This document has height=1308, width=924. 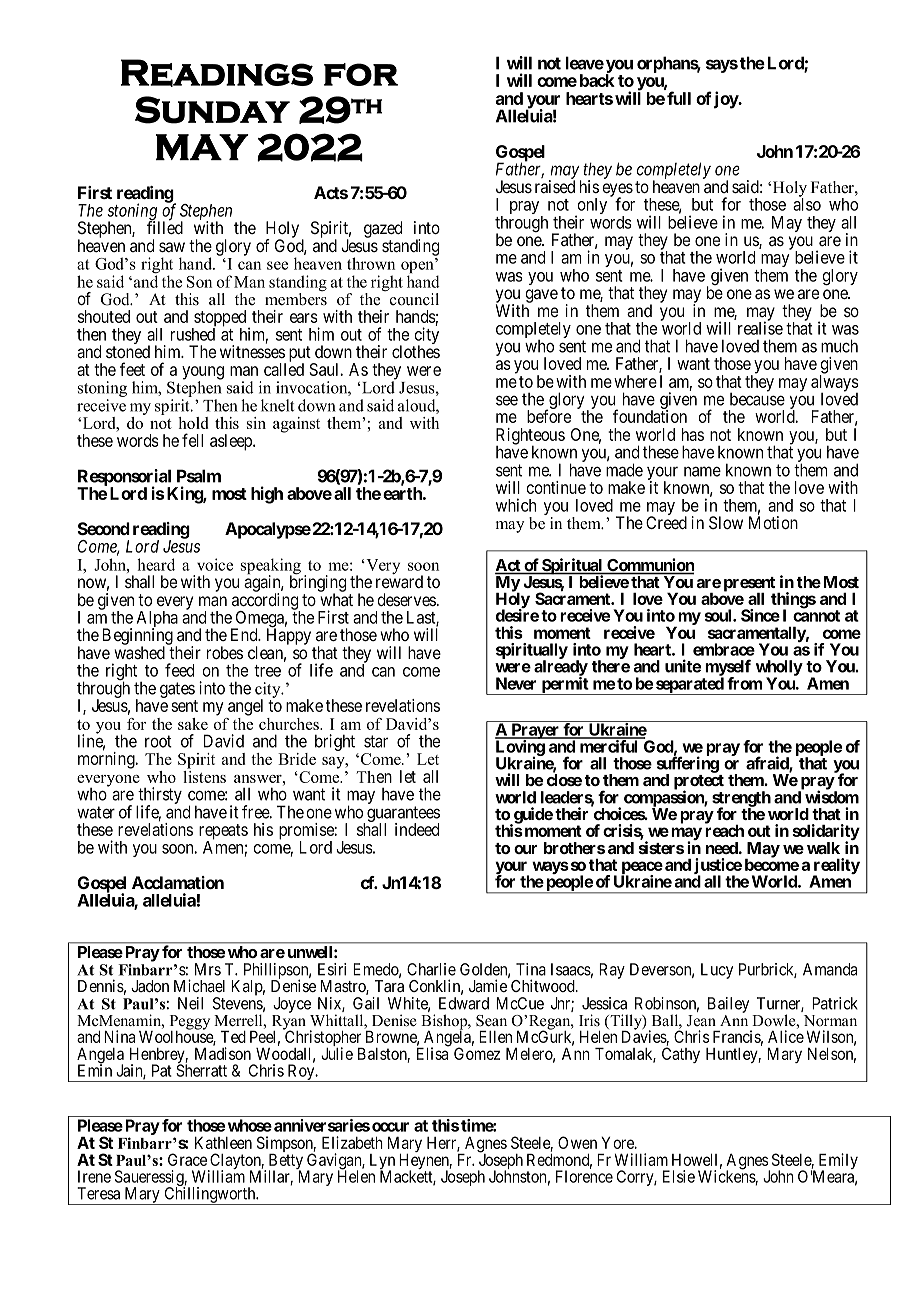 I want to click on Acclamation, so click(x=178, y=882).
